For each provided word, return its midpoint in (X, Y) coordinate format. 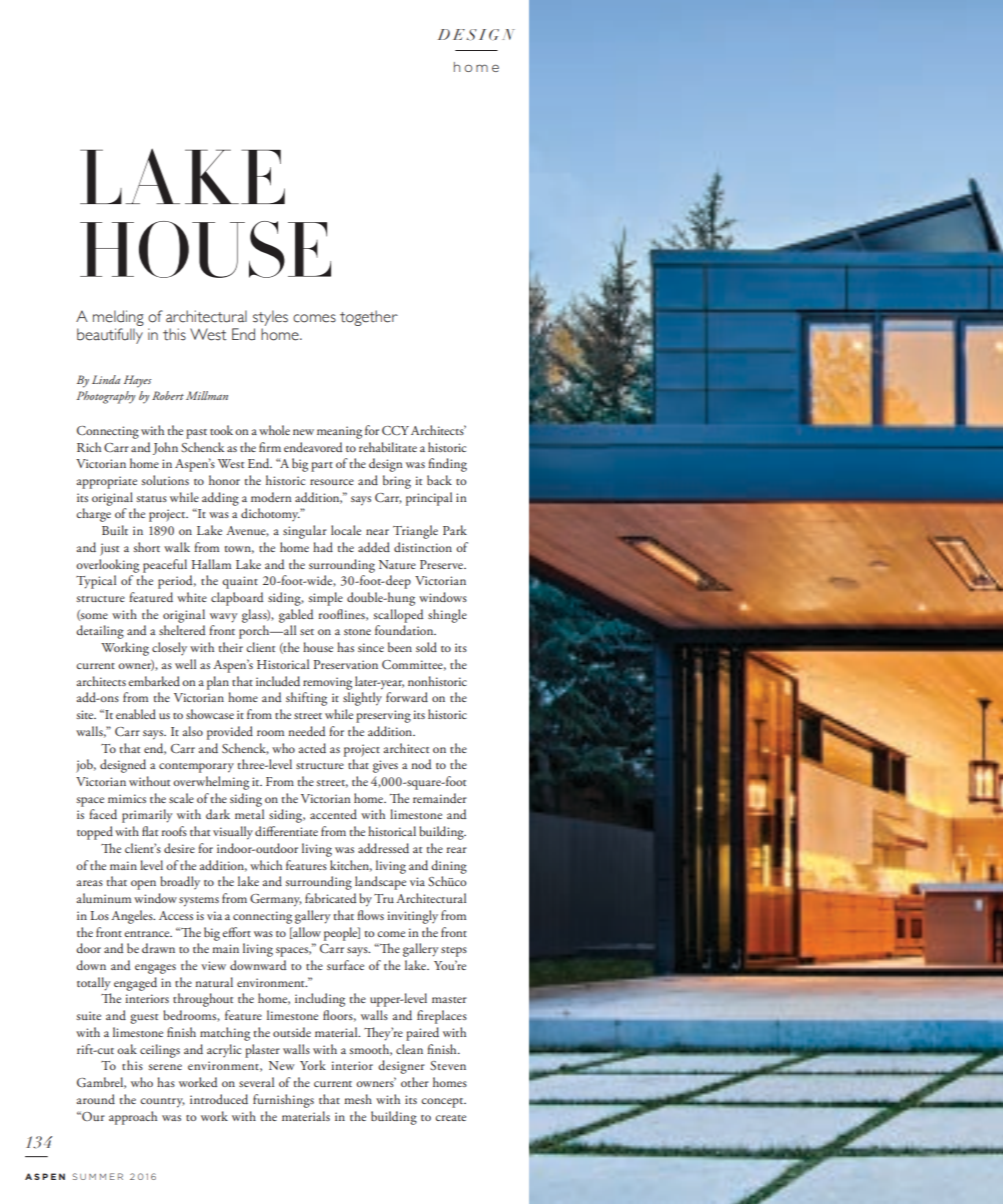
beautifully (110, 336)
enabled (136, 714)
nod (421, 764)
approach (133, 1118)
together (369, 318)
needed (306, 731)
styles (270, 318)
